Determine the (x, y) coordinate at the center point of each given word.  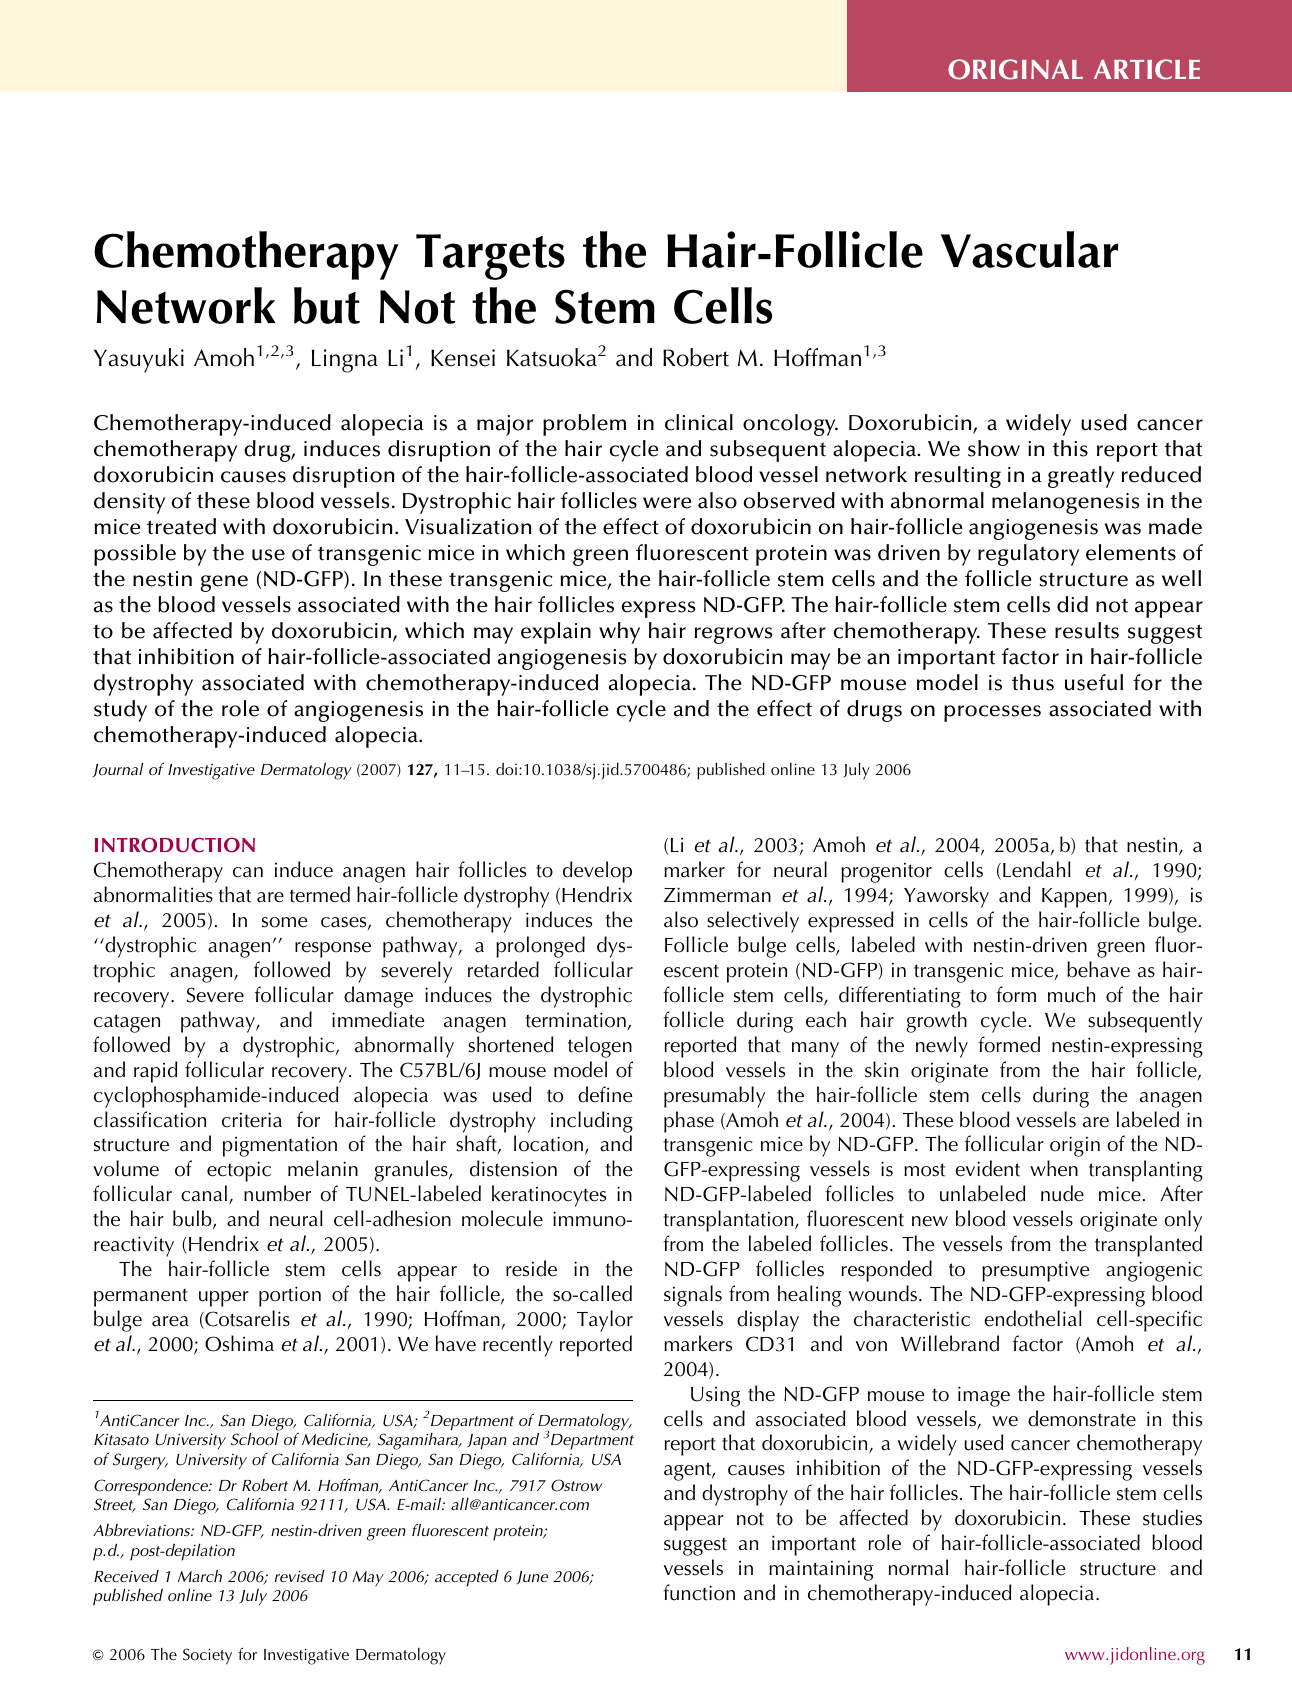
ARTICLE (1147, 69)
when (1054, 1168)
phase (689, 1122)
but (327, 305)
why (619, 633)
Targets (490, 257)
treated (181, 526)
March (200, 1576)
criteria (252, 1120)
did (1072, 604)
